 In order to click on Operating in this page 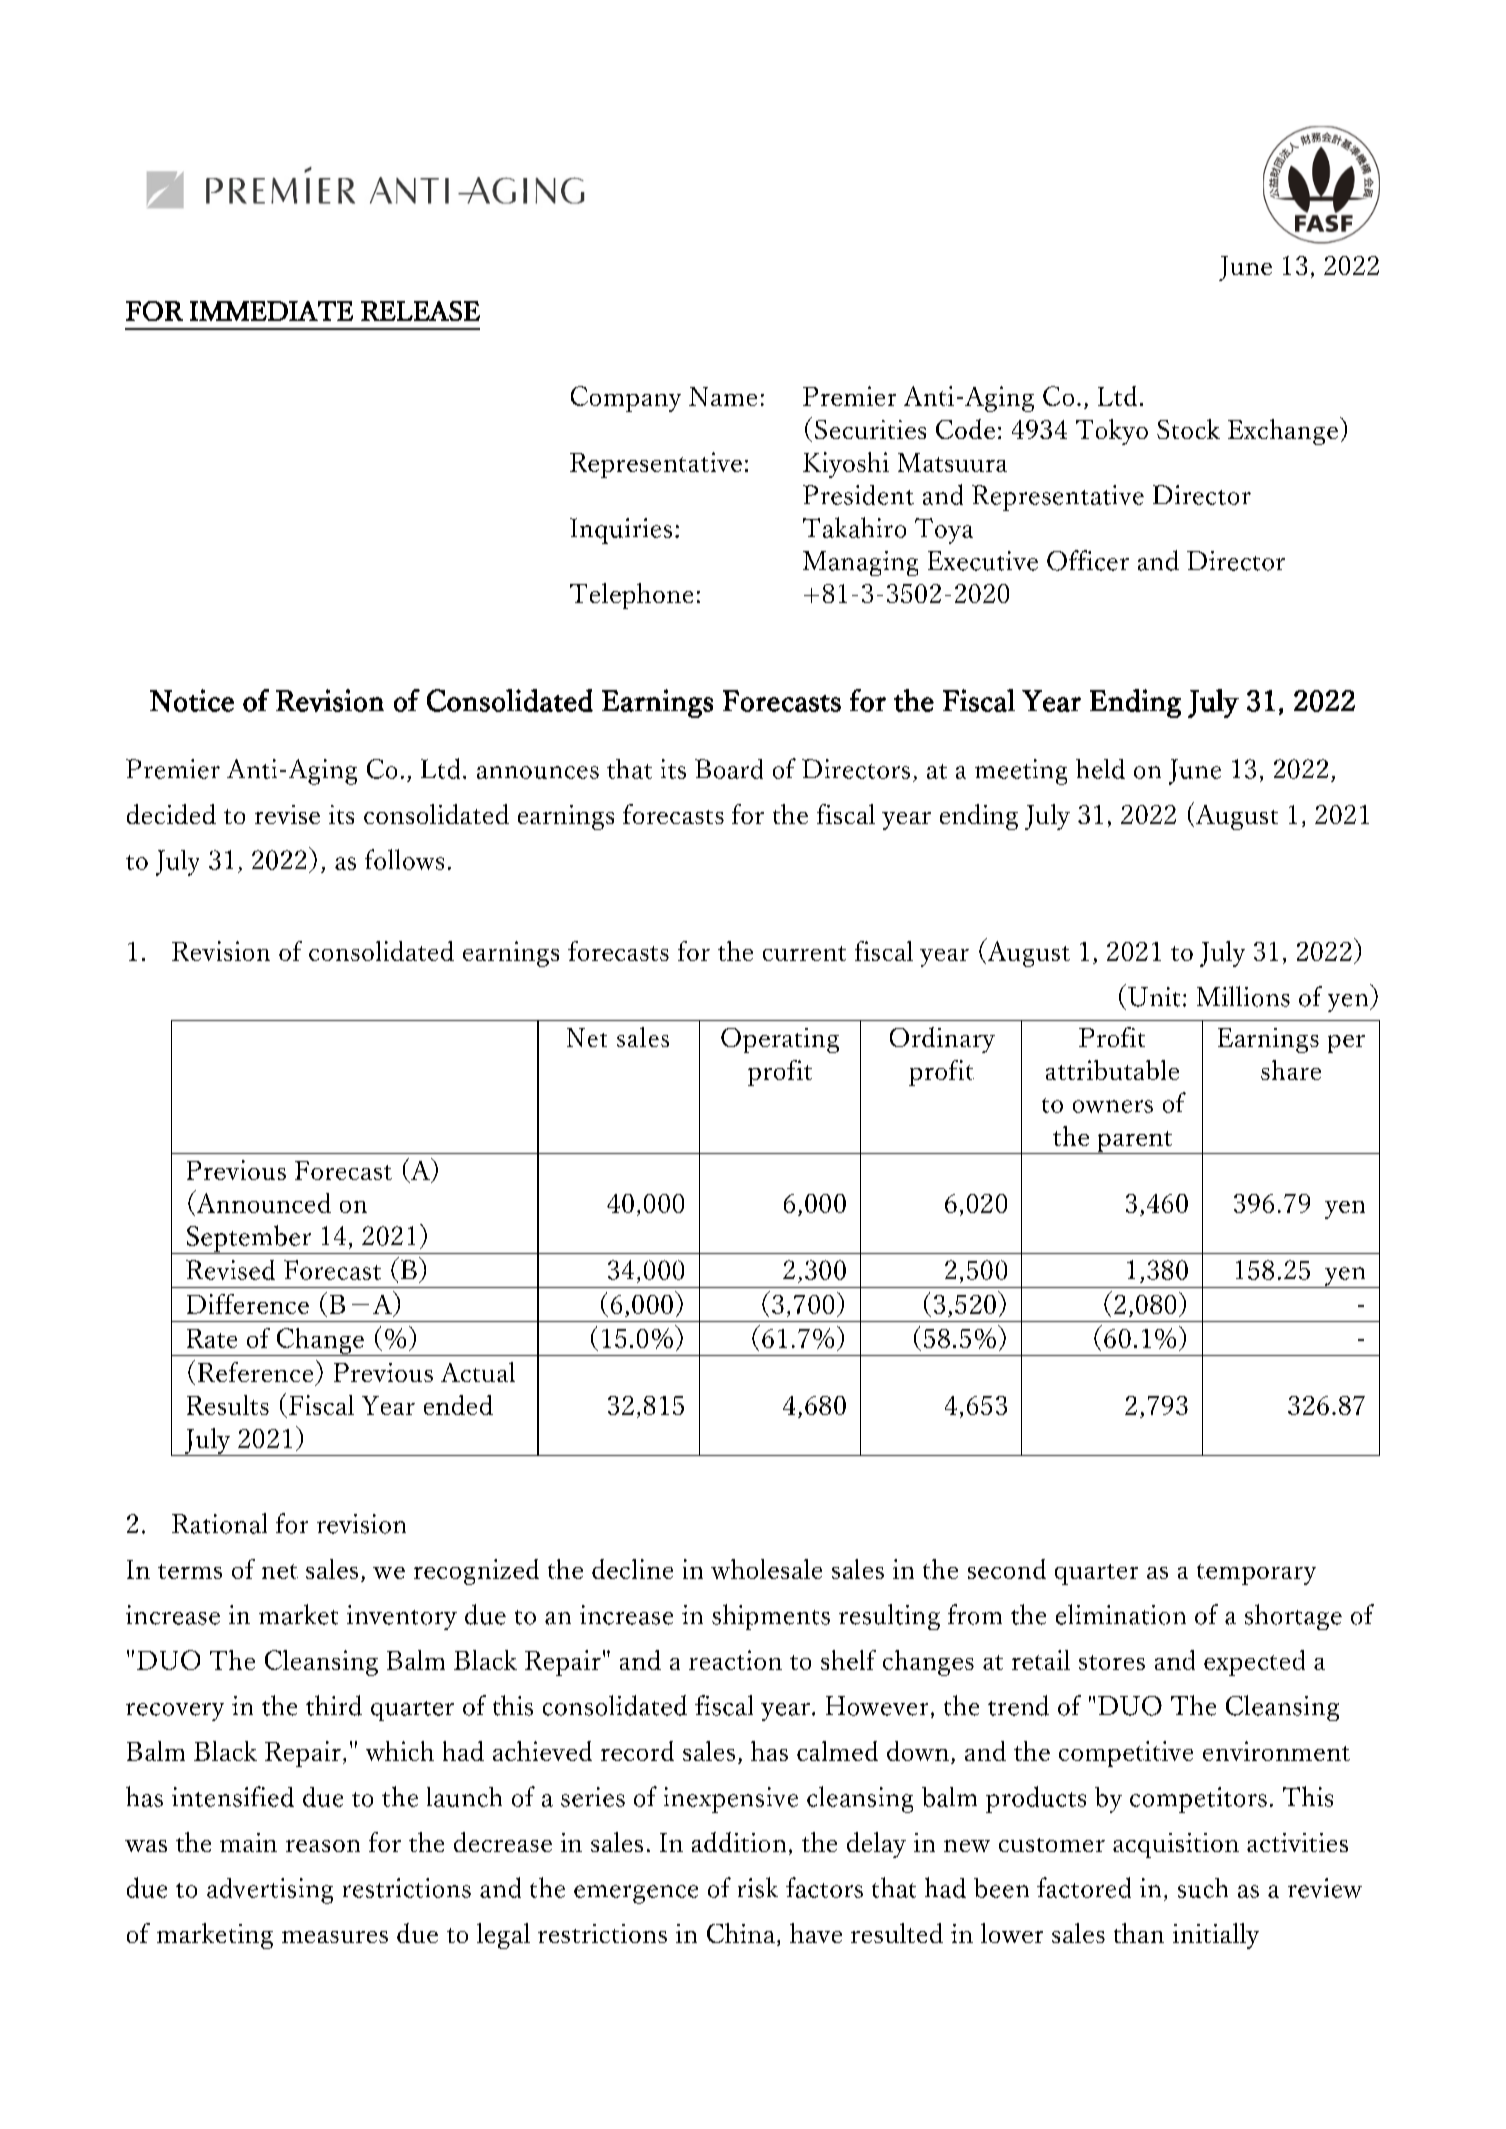, I will do `click(780, 1040)`.
